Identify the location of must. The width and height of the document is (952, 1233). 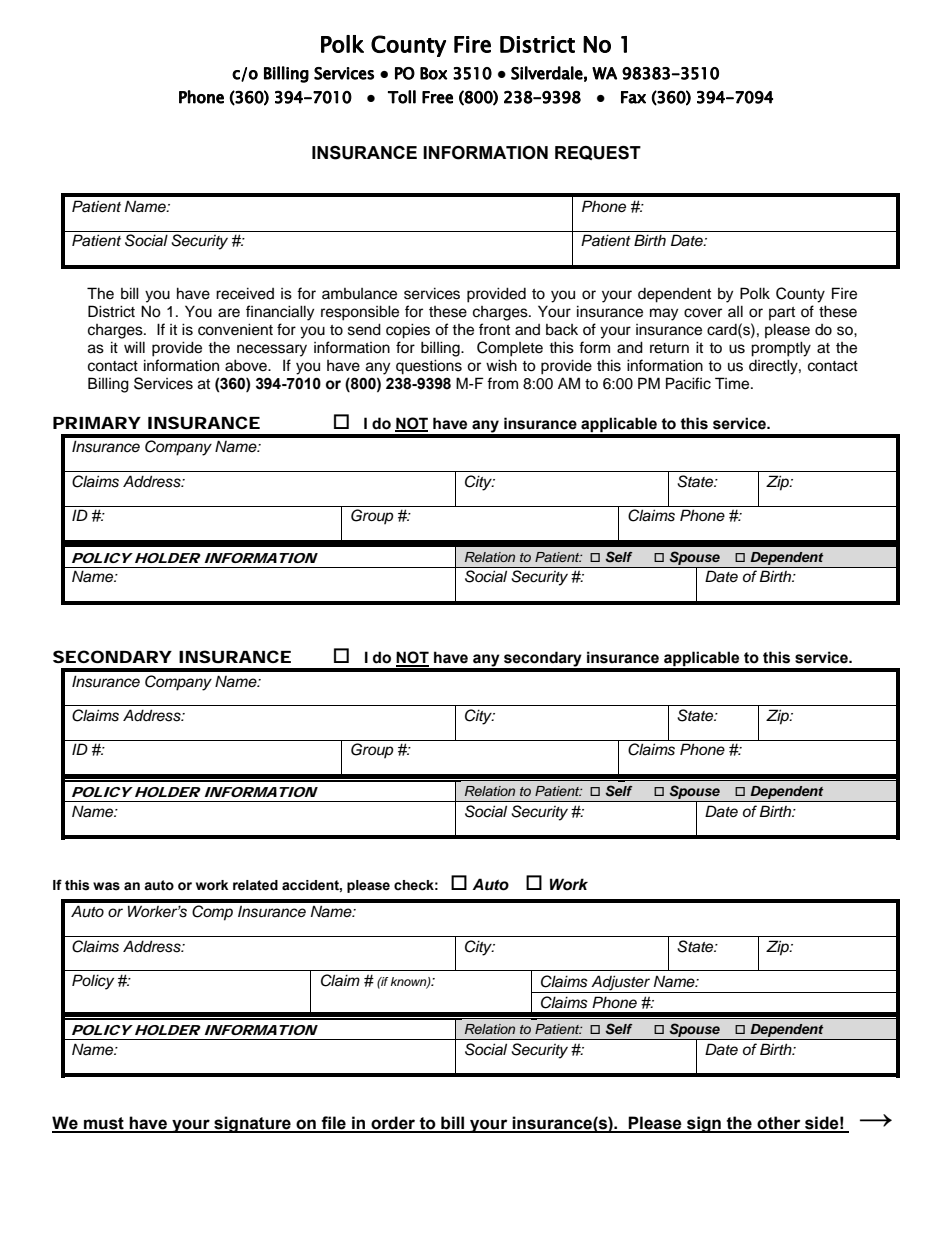
(104, 1124).
